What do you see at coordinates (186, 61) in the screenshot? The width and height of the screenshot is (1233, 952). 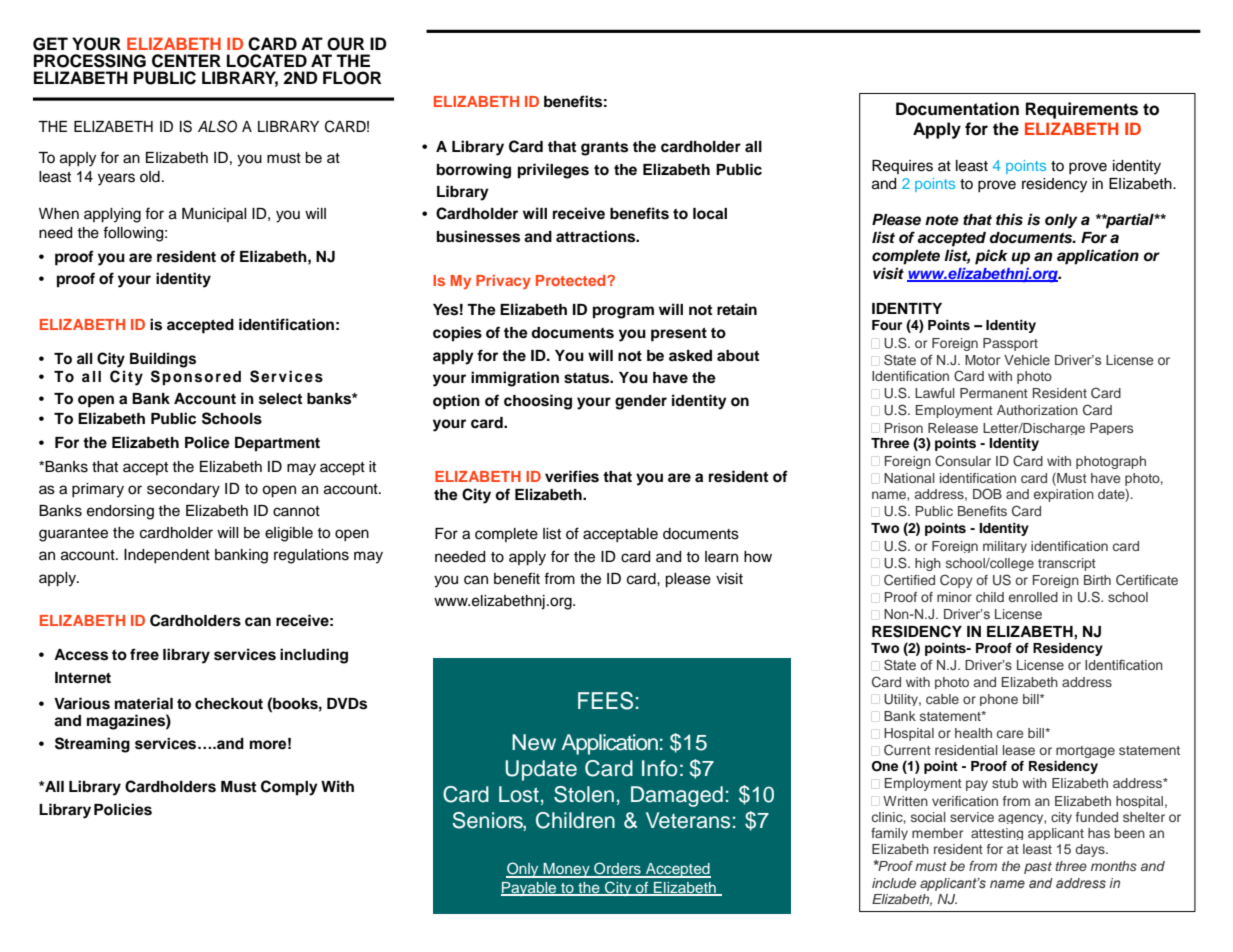 I see `CENTER` at bounding box center [186, 61].
